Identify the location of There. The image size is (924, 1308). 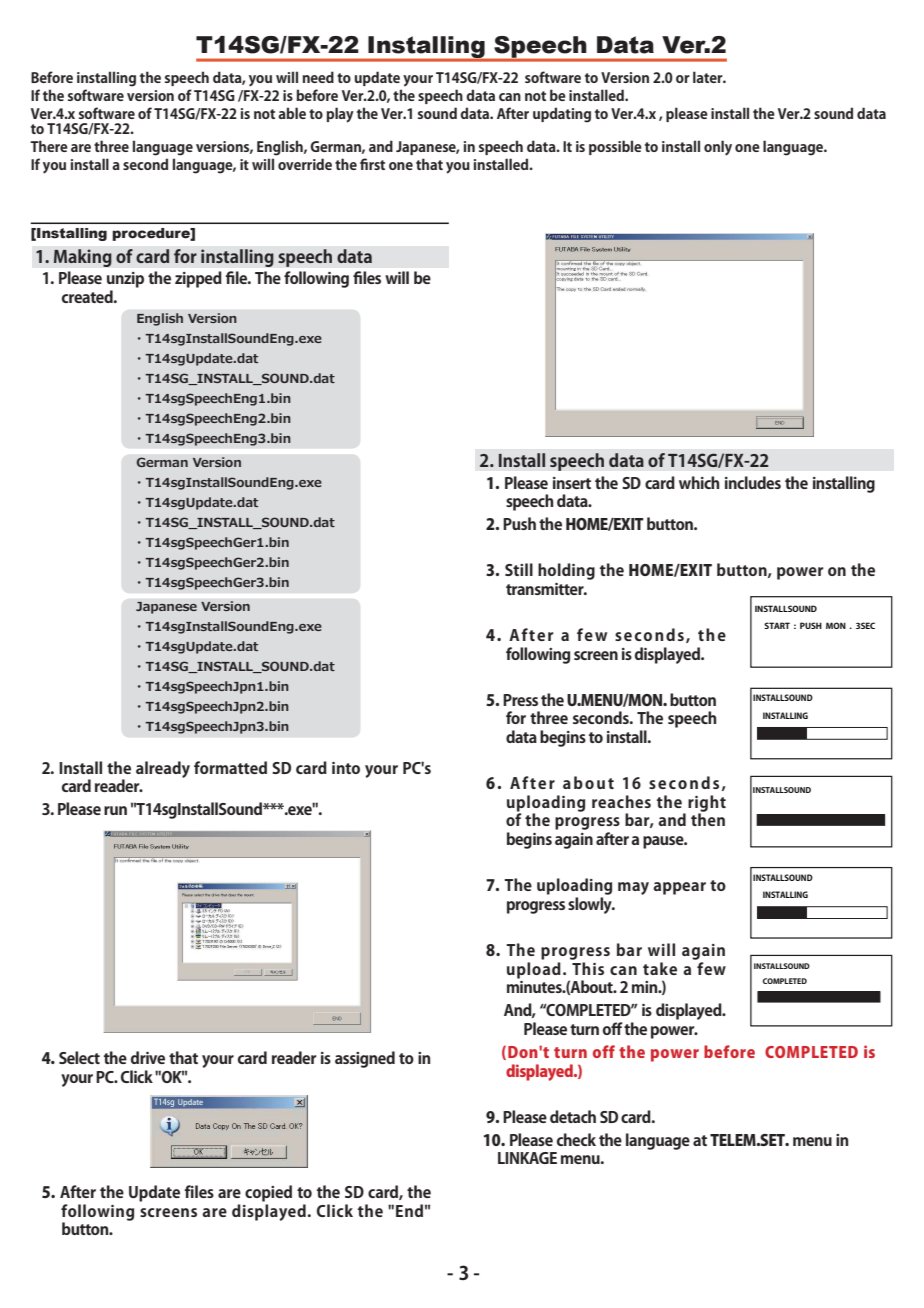
(49, 146).
